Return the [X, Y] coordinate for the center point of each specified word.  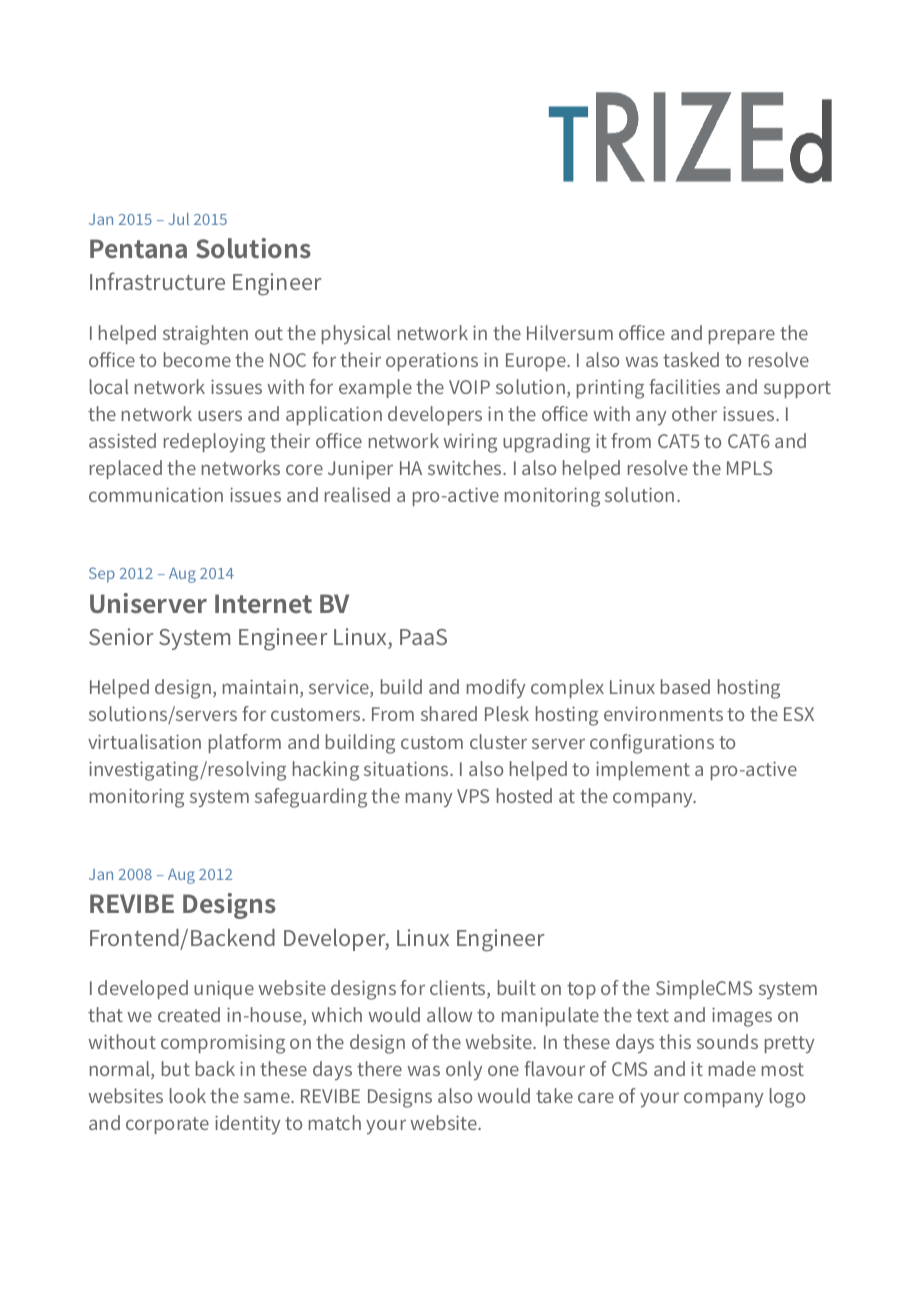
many [429, 799]
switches [466, 467]
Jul [178, 219]
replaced [126, 469]
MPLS [749, 468]
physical [356, 334]
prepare [742, 336]
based [685, 686]
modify [496, 688]
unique [224, 989]
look [188, 1095]
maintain [260, 686]
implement [643, 770]
